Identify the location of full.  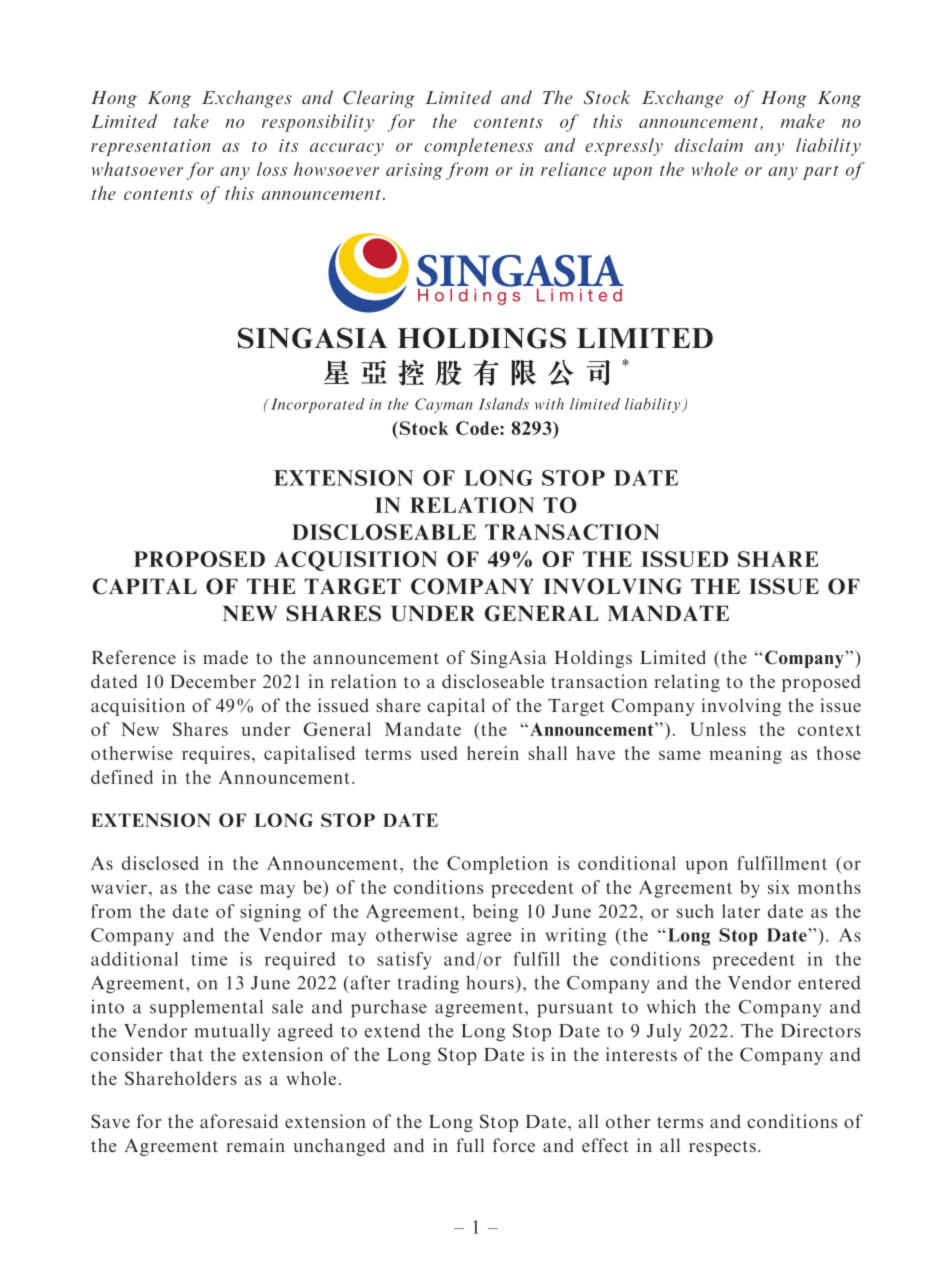
(470, 1145).
